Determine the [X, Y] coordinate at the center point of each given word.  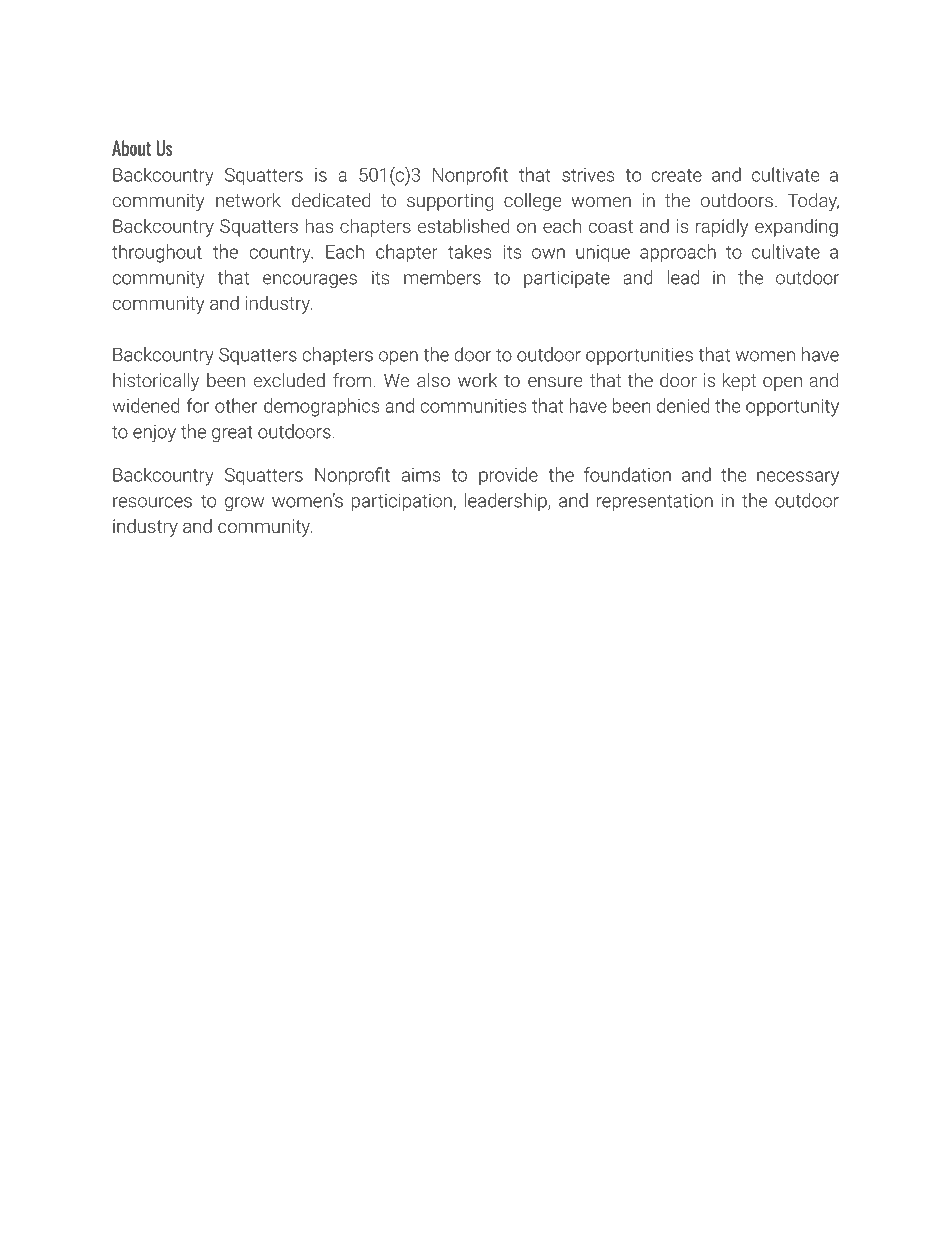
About [131, 148]
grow [244, 504]
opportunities [639, 356]
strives [588, 175]
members [442, 277]
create [677, 175]
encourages [310, 281]
